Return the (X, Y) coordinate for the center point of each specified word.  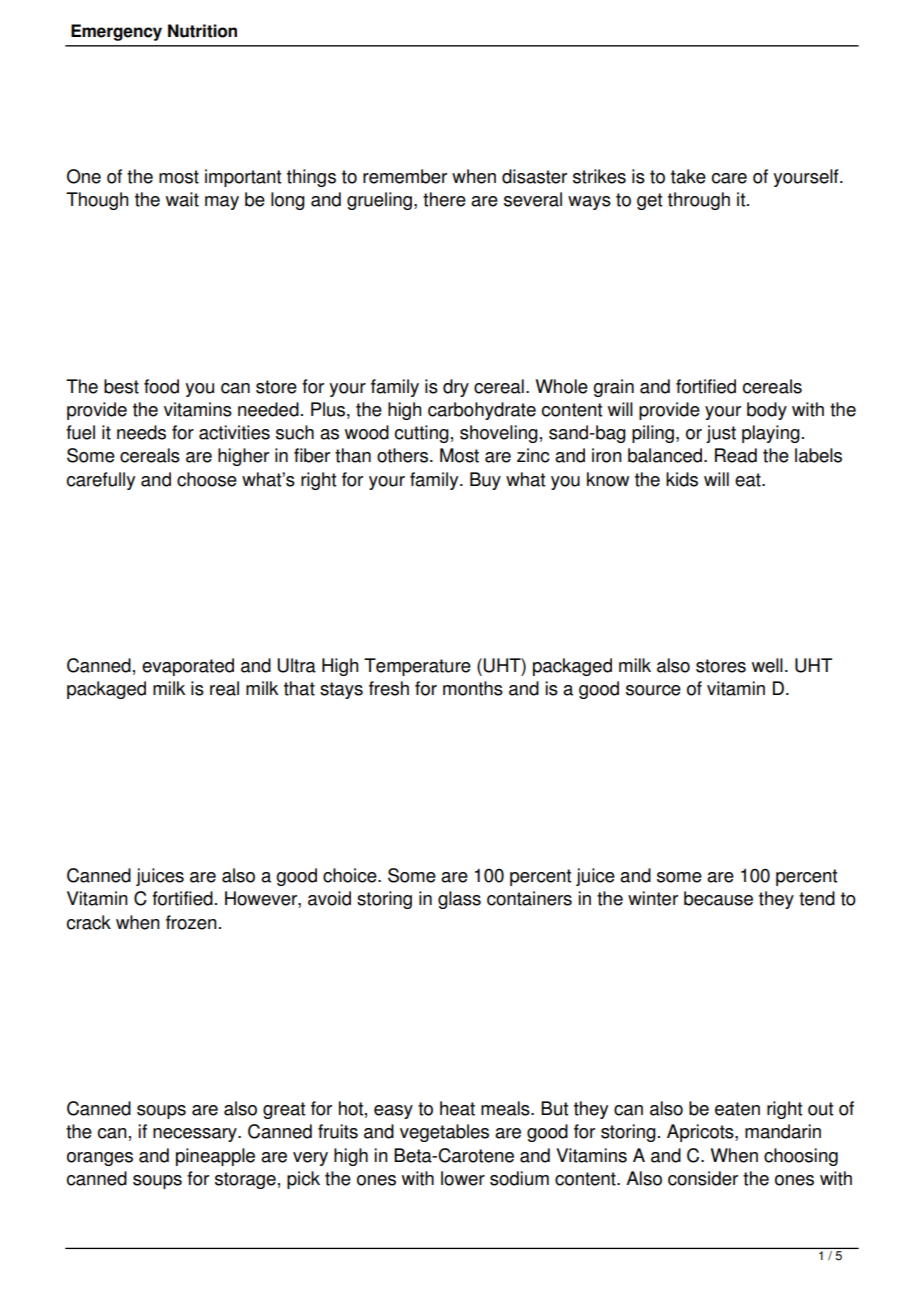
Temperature (417, 667)
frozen (191, 922)
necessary (196, 1135)
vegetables (444, 1133)
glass (459, 900)
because (718, 898)
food (161, 386)
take (688, 176)
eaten (737, 1109)
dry (456, 388)
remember (405, 176)
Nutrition (202, 31)
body (767, 411)
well (767, 665)
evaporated (188, 667)
